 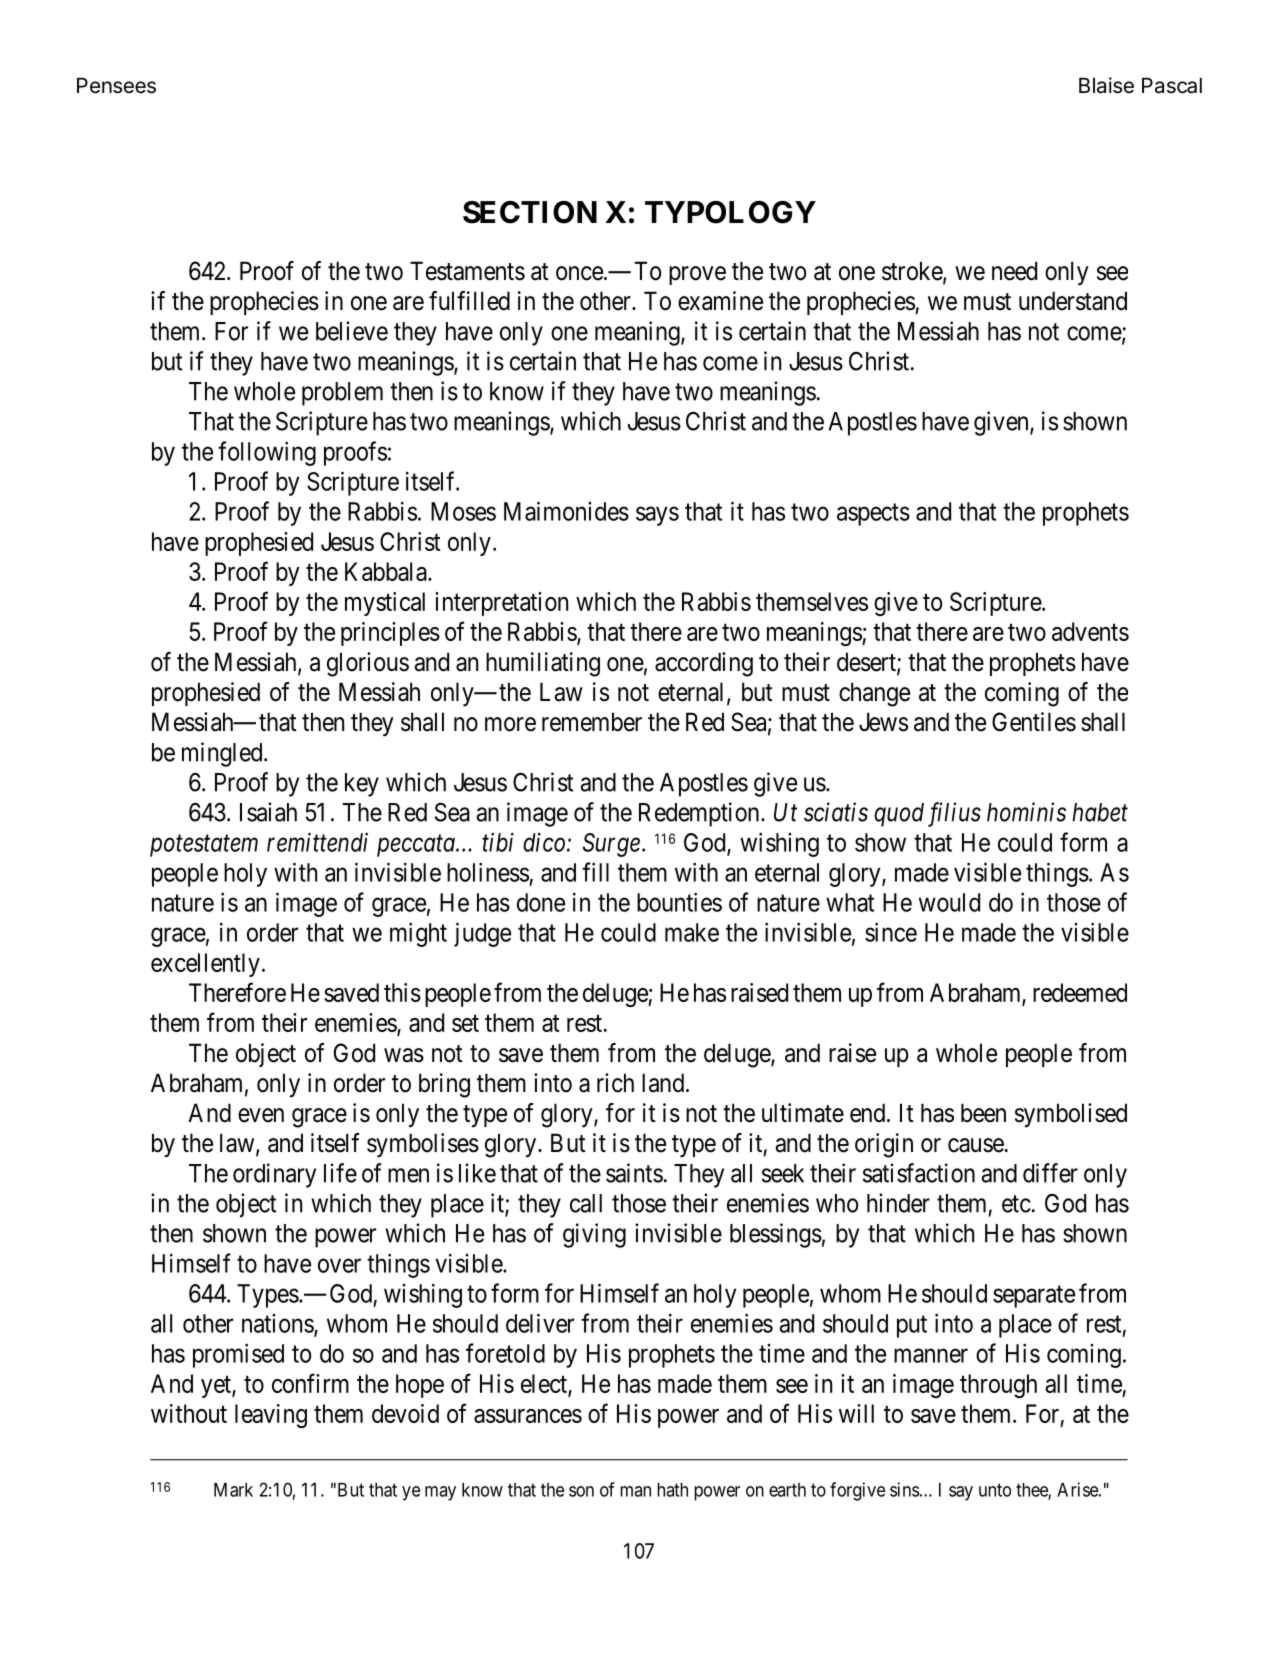 What do you see at coordinates (730, 212) in the screenshot?
I see `TYPOLOGY` at bounding box center [730, 212].
